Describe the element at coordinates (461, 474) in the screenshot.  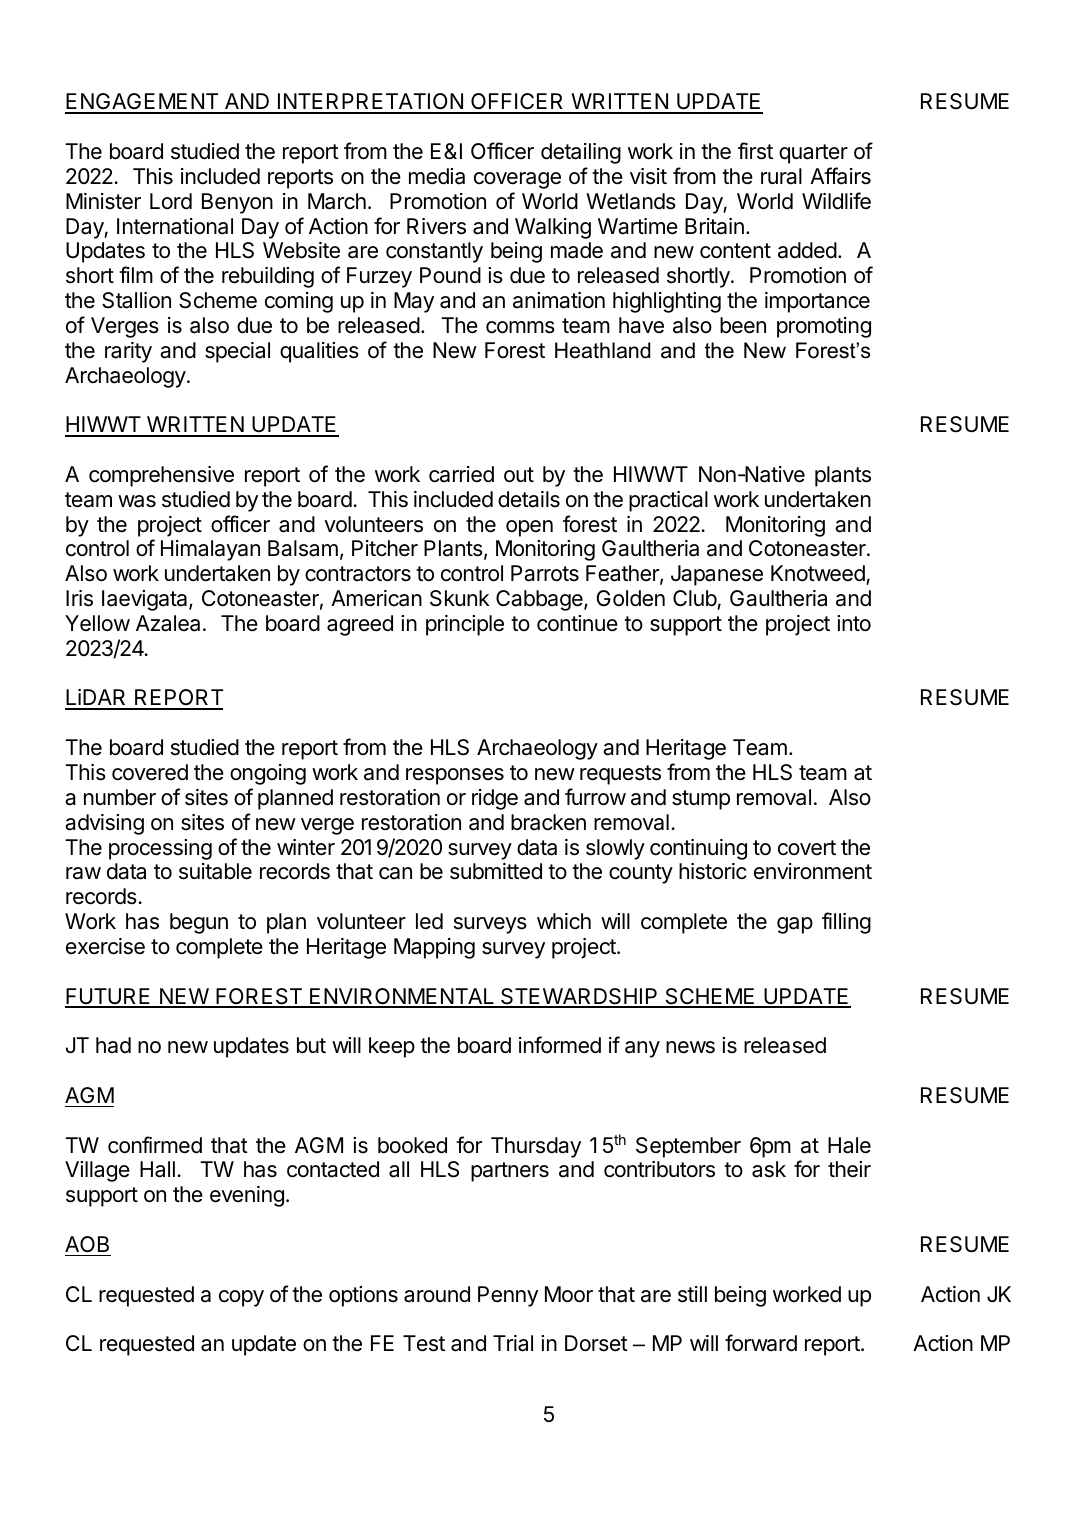
I see `carried` at that location.
